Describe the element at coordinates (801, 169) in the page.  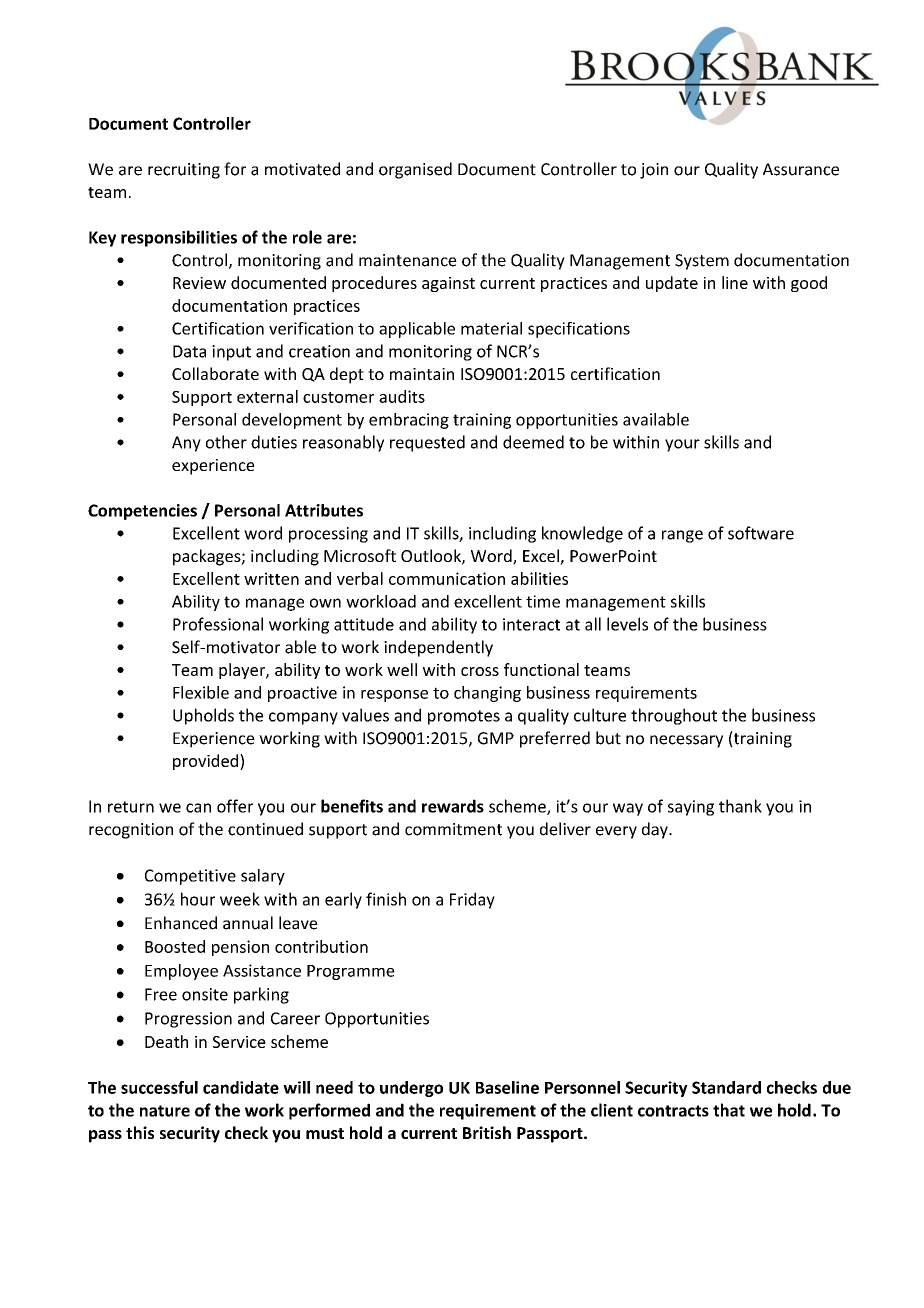
I see `Assurance` at that location.
